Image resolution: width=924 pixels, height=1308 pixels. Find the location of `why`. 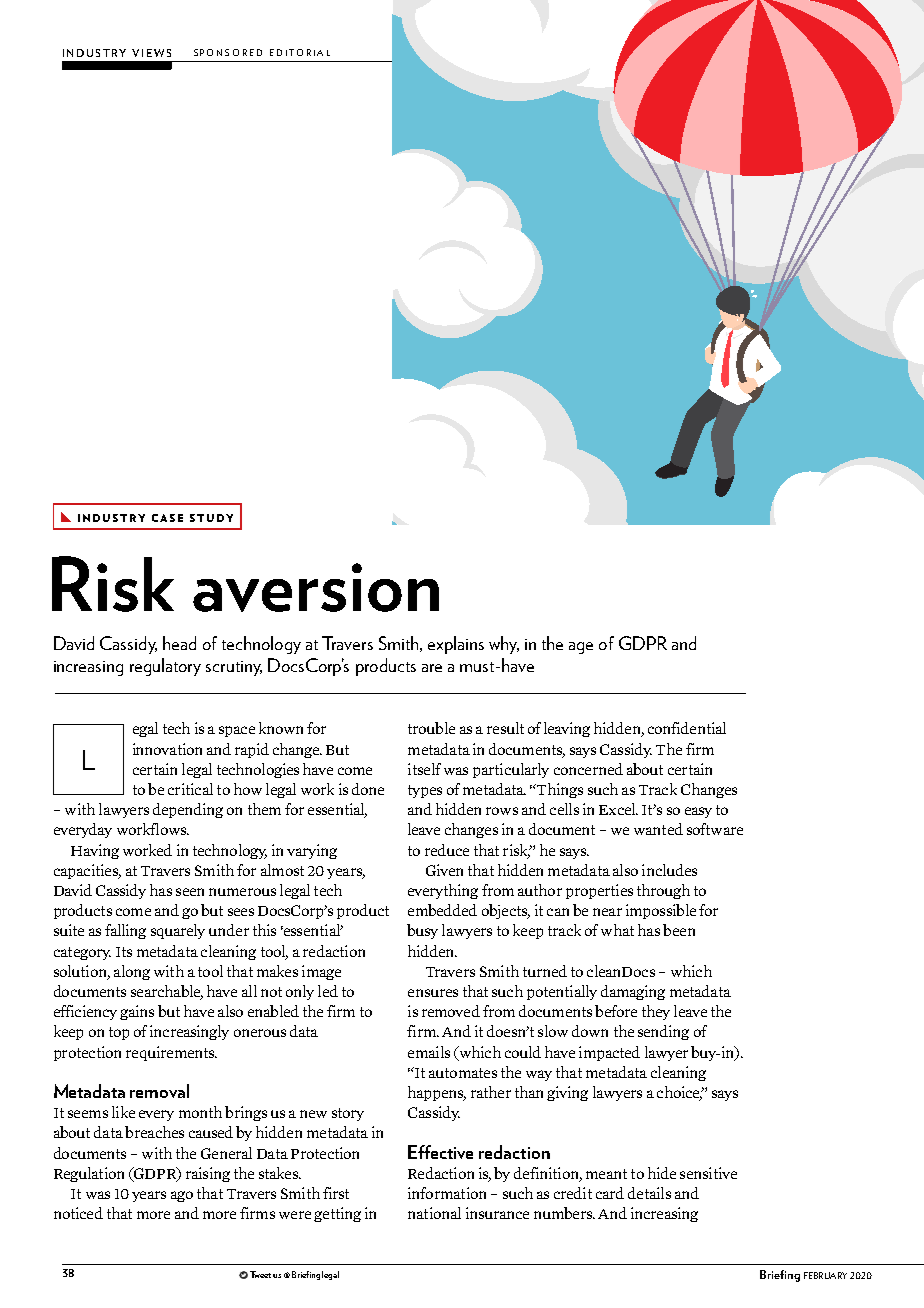

why is located at coordinates (504, 645).
